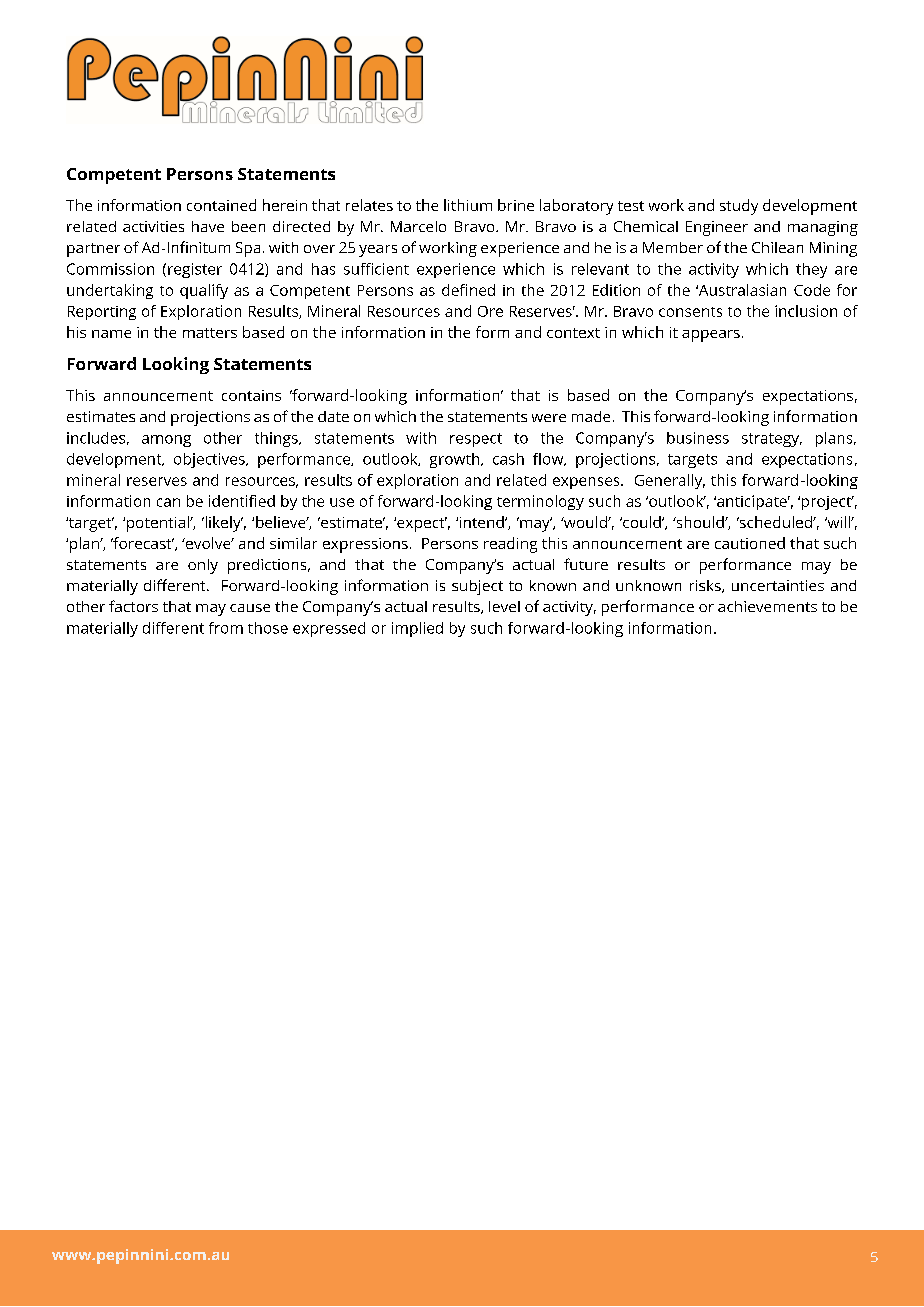 The height and width of the screenshot is (1307, 924). Describe the element at coordinates (210, 333) in the screenshot. I see `matters` at that location.
